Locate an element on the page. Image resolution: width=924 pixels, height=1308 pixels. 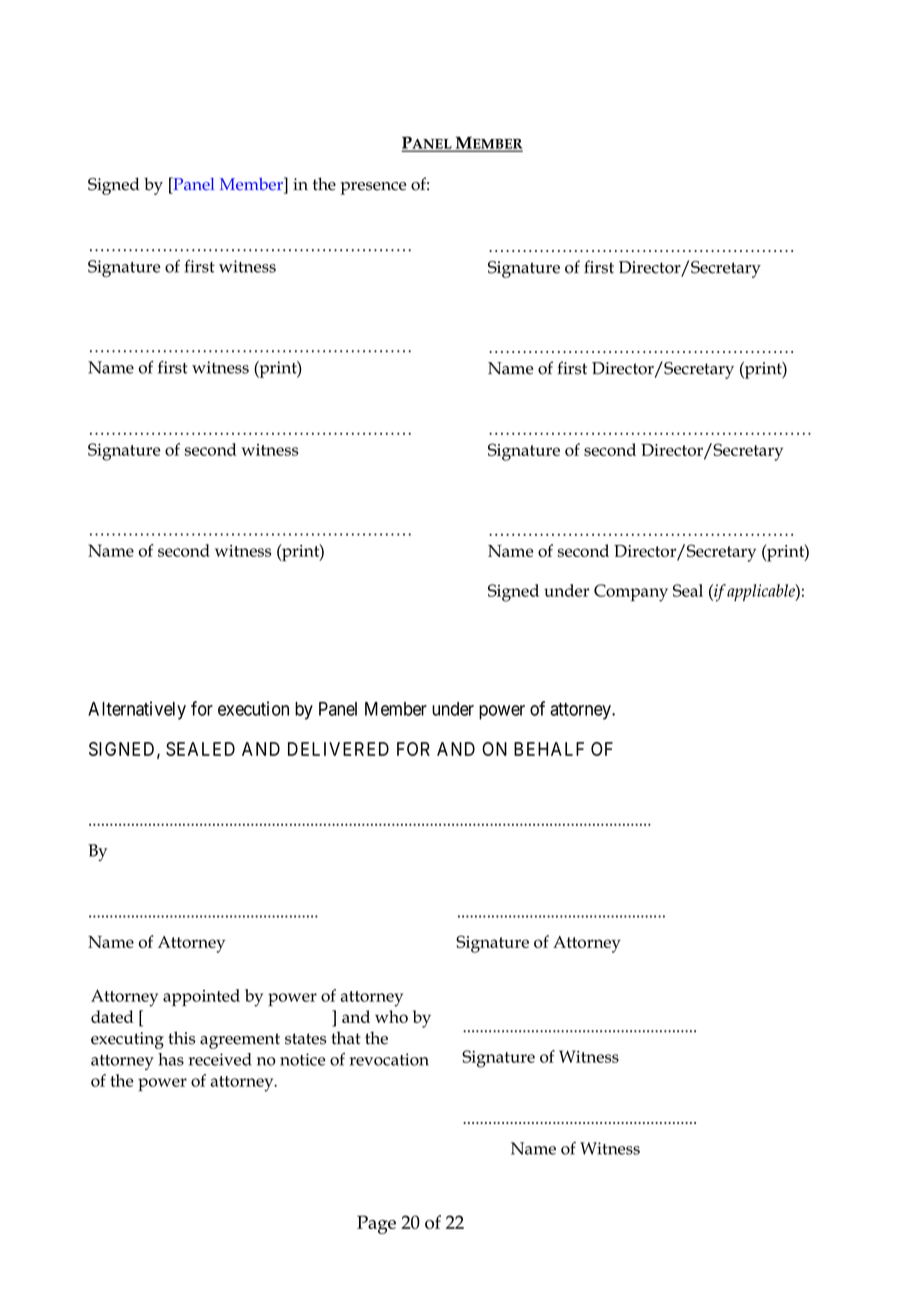
has is located at coordinates (171, 1059).
